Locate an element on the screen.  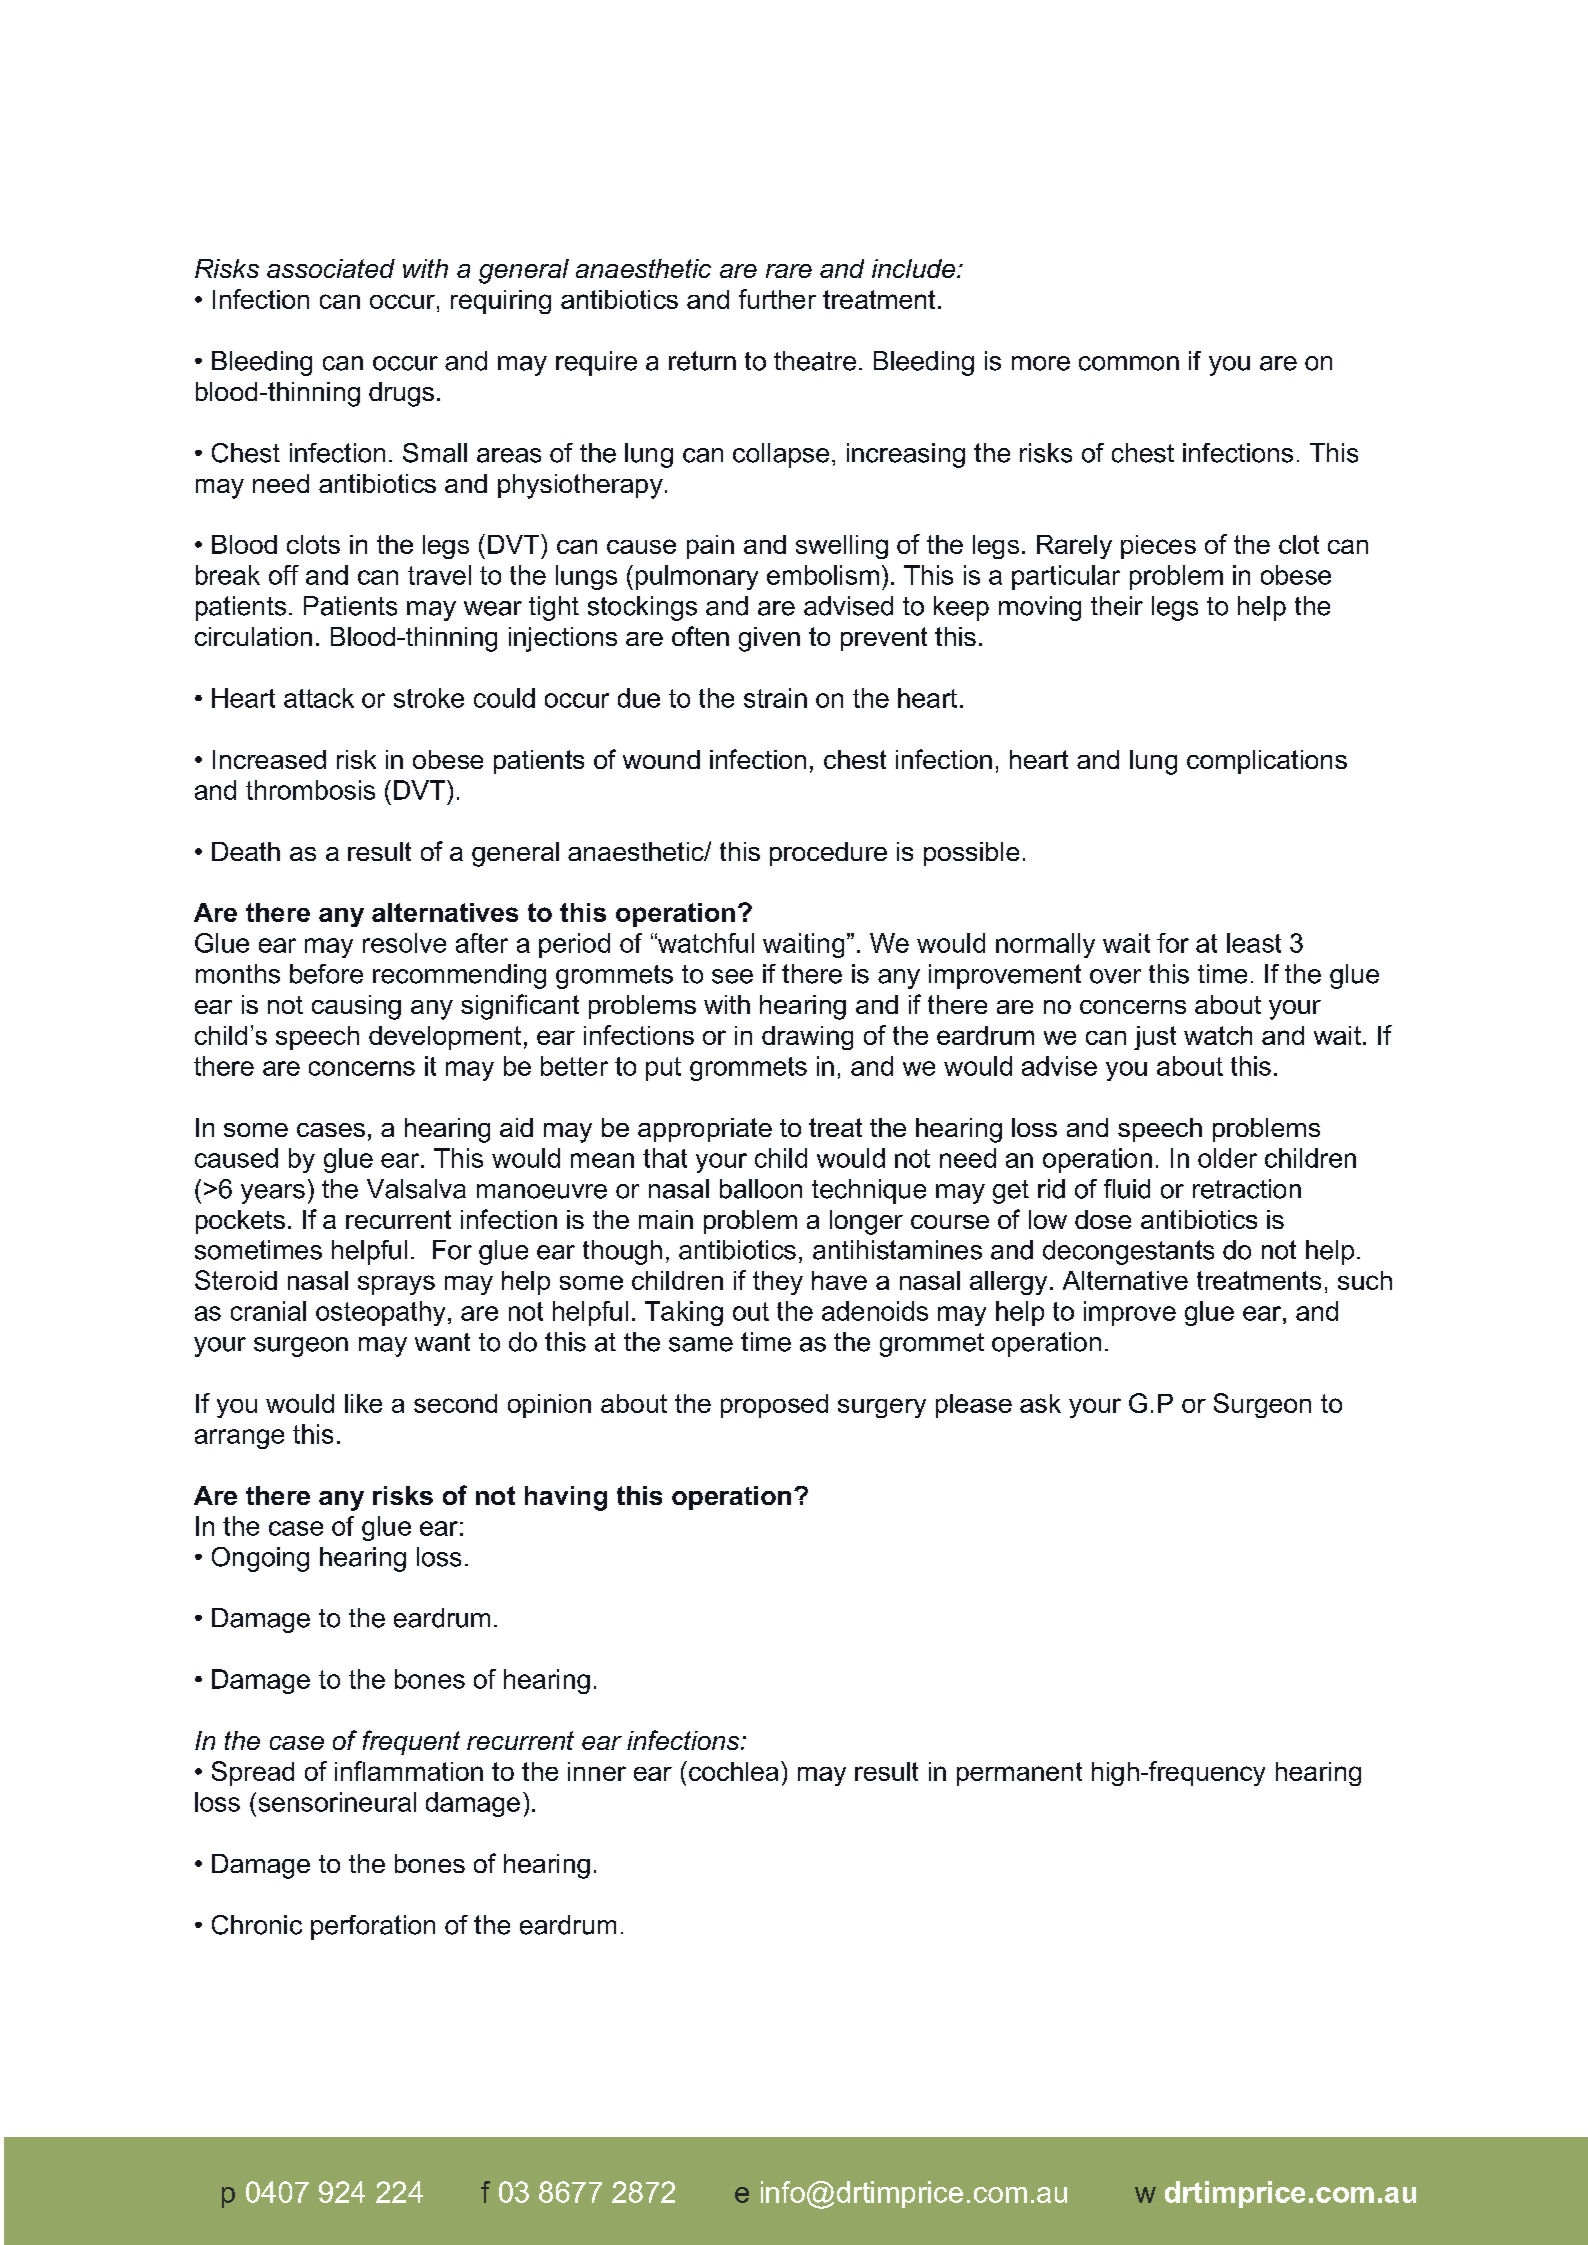
complications is located at coordinates (1267, 762).
